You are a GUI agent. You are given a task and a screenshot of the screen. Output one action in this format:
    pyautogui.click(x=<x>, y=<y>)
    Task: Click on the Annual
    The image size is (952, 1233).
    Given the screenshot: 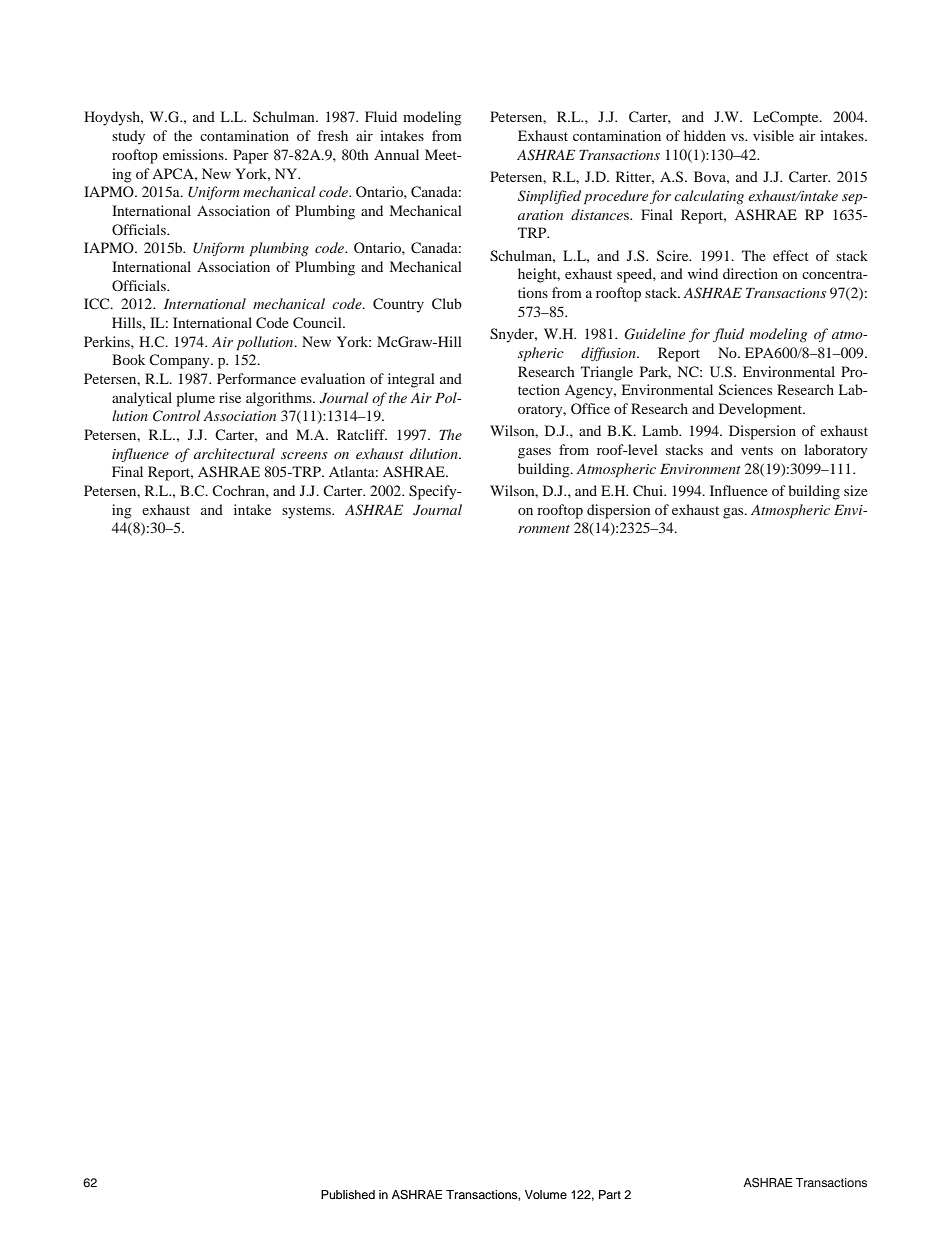 What is the action you would take?
    pyautogui.click(x=396, y=154)
